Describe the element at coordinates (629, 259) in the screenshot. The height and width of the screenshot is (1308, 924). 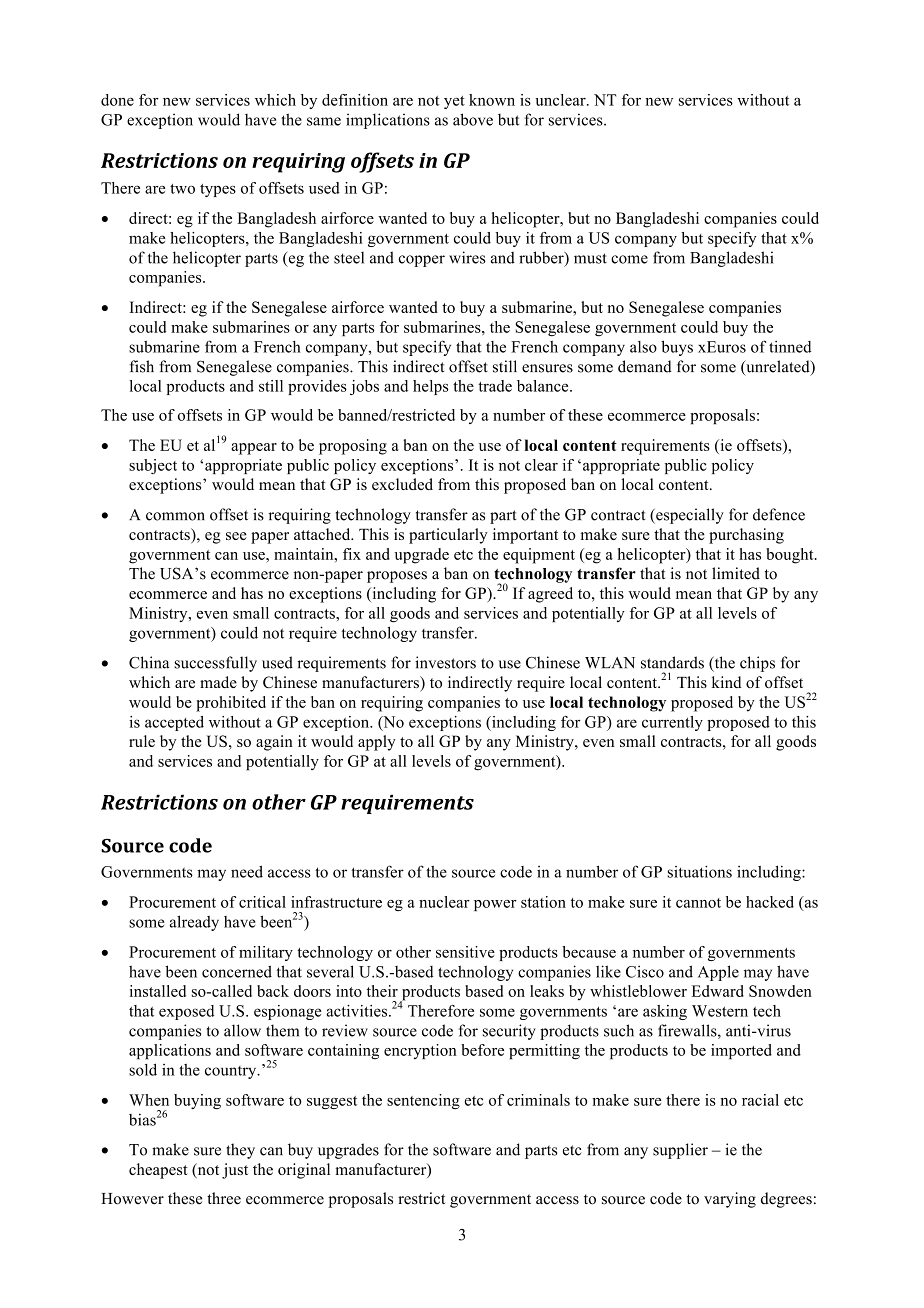
I see `come` at that location.
